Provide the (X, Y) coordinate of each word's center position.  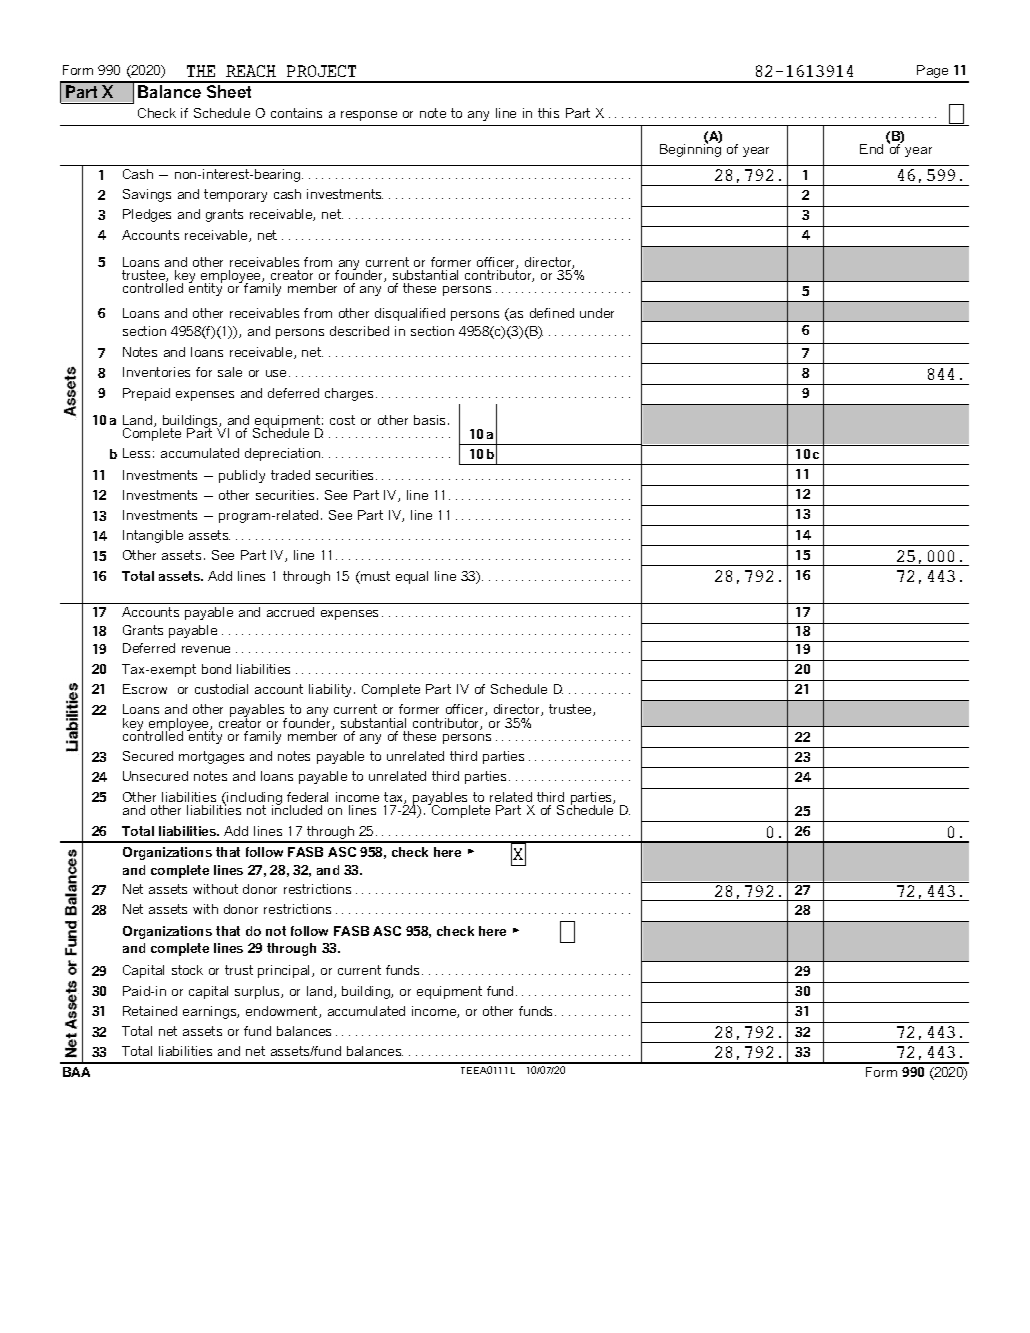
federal (307, 797)
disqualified (410, 314)
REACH (251, 71)
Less (136, 453)
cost (342, 420)
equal (412, 577)
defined (552, 313)
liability (330, 690)
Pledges (147, 215)
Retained (150, 1011)
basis (429, 420)
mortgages (211, 757)
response (369, 116)
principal (285, 971)
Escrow (145, 689)
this (548, 113)
